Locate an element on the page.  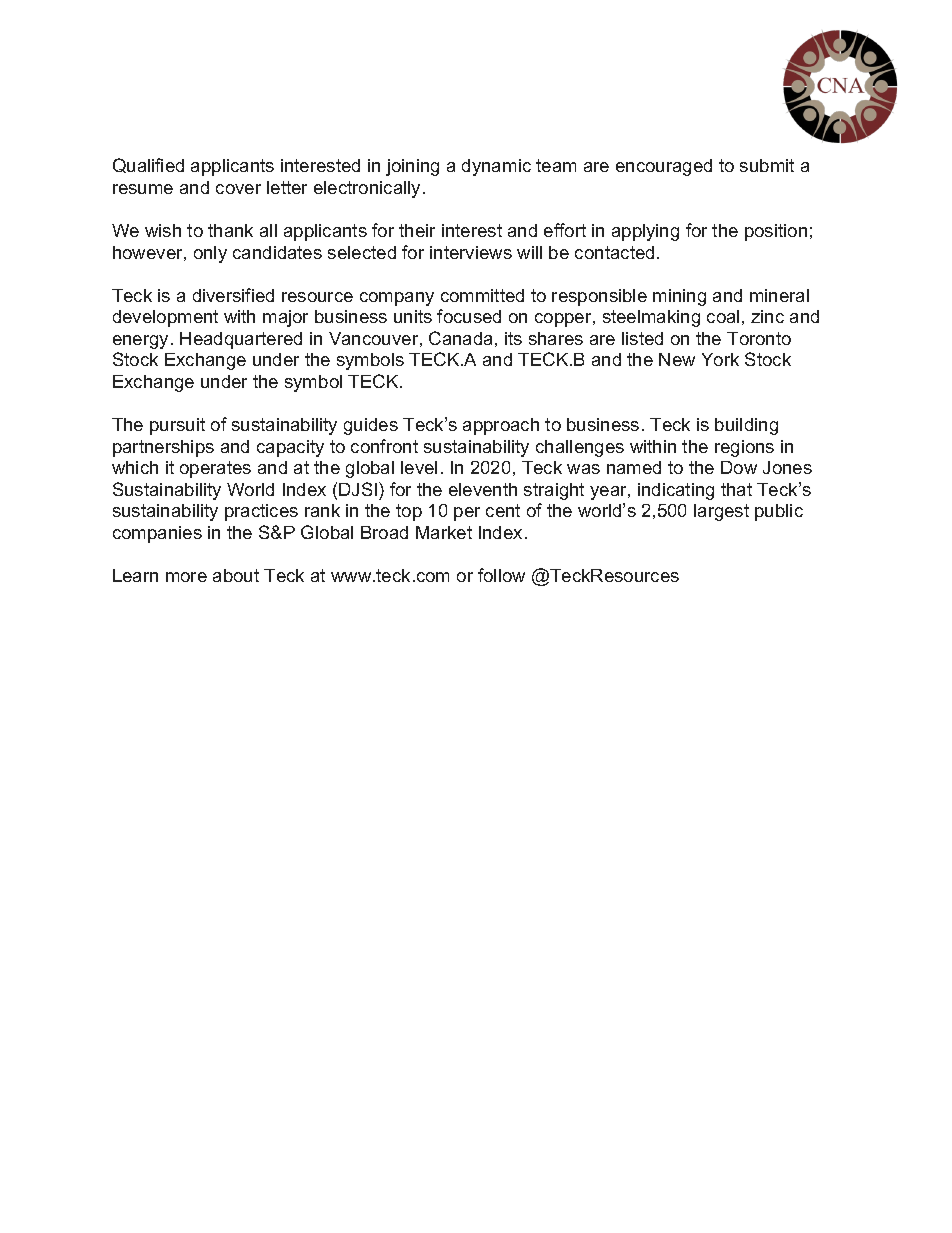
cover is located at coordinates (238, 189).
